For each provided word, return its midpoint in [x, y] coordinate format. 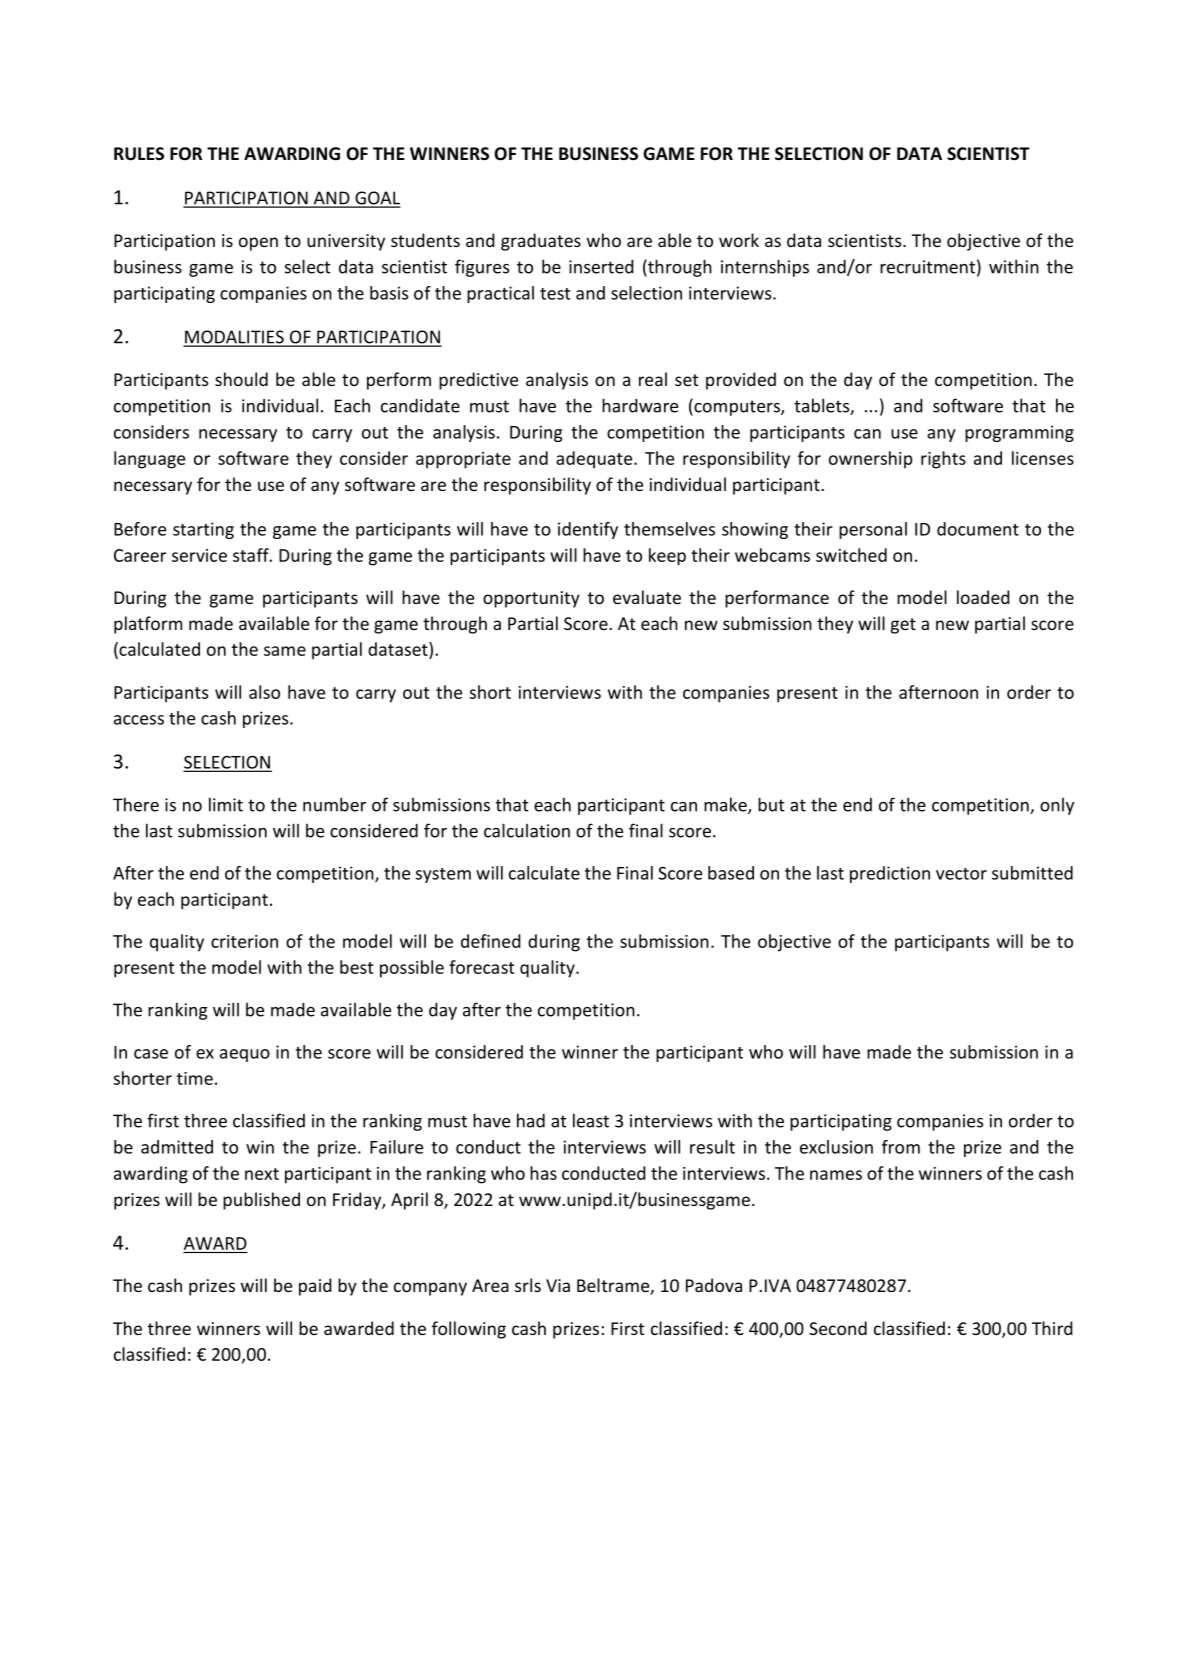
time [195, 1078]
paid [315, 1287]
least [591, 1120]
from [901, 1147]
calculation [527, 830]
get [903, 626]
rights [943, 460]
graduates [541, 242]
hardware [640, 405]
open [258, 244]
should [241, 379]
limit [226, 804]
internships [765, 268]
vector [961, 874]
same [285, 651]
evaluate [647, 597]
